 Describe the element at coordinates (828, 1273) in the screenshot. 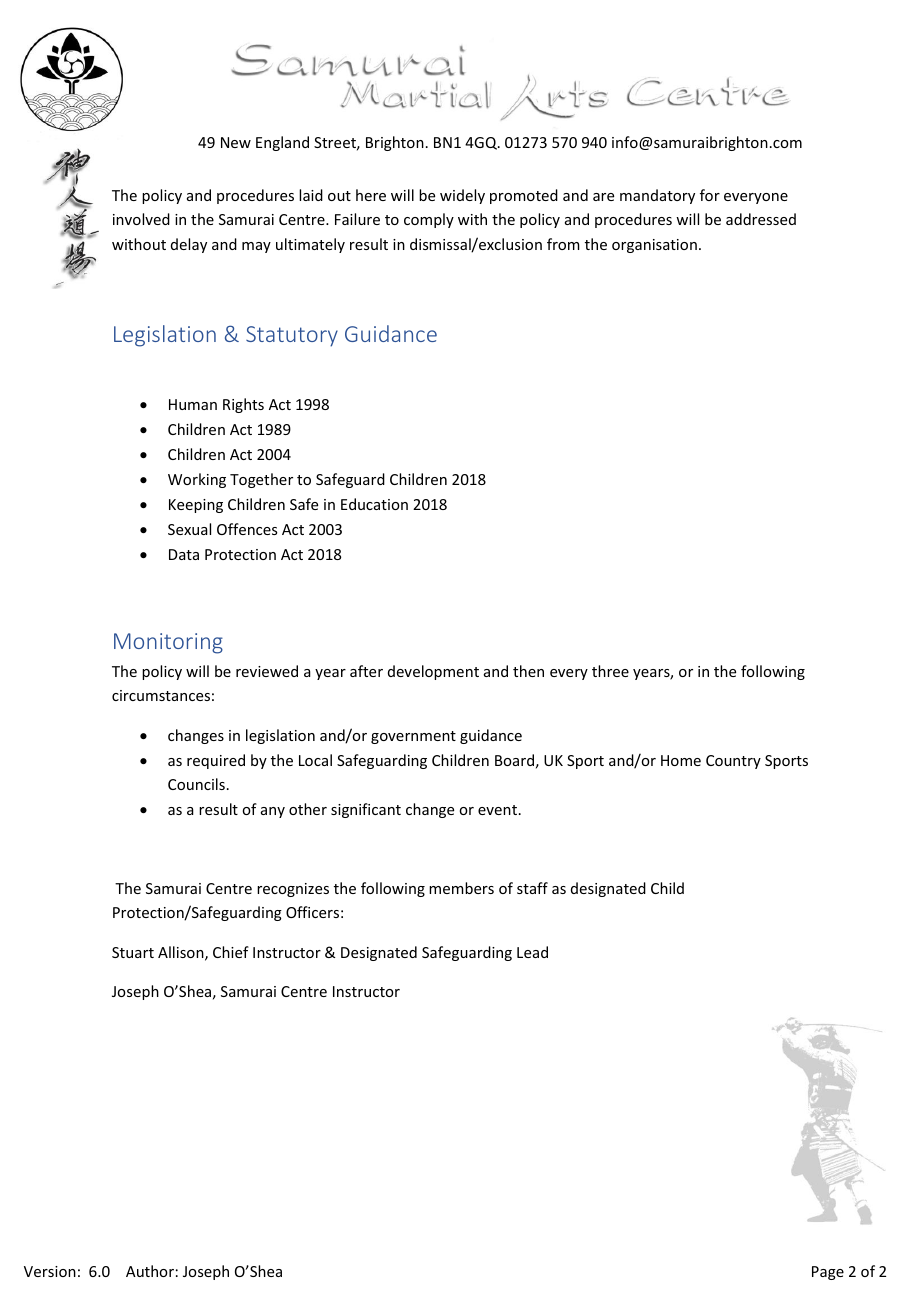

I see `Page` at that location.
